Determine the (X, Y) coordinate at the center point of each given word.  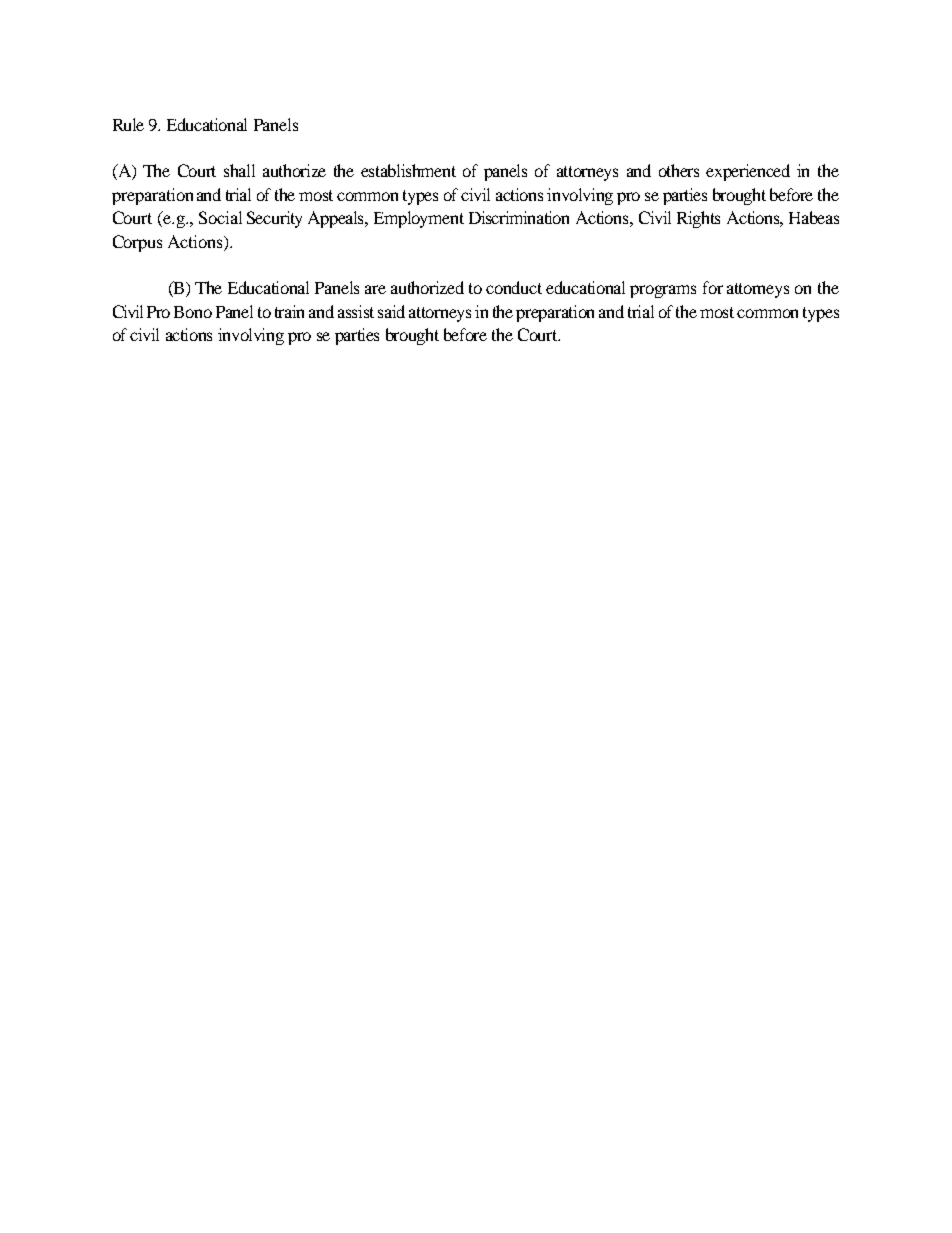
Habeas (814, 217)
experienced (748, 172)
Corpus (137, 243)
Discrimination (519, 217)
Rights (698, 219)
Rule (128, 124)
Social (220, 217)
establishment (408, 170)
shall (239, 170)
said (391, 311)
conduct (514, 287)
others (679, 170)
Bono (193, 312)
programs (663, 291)
